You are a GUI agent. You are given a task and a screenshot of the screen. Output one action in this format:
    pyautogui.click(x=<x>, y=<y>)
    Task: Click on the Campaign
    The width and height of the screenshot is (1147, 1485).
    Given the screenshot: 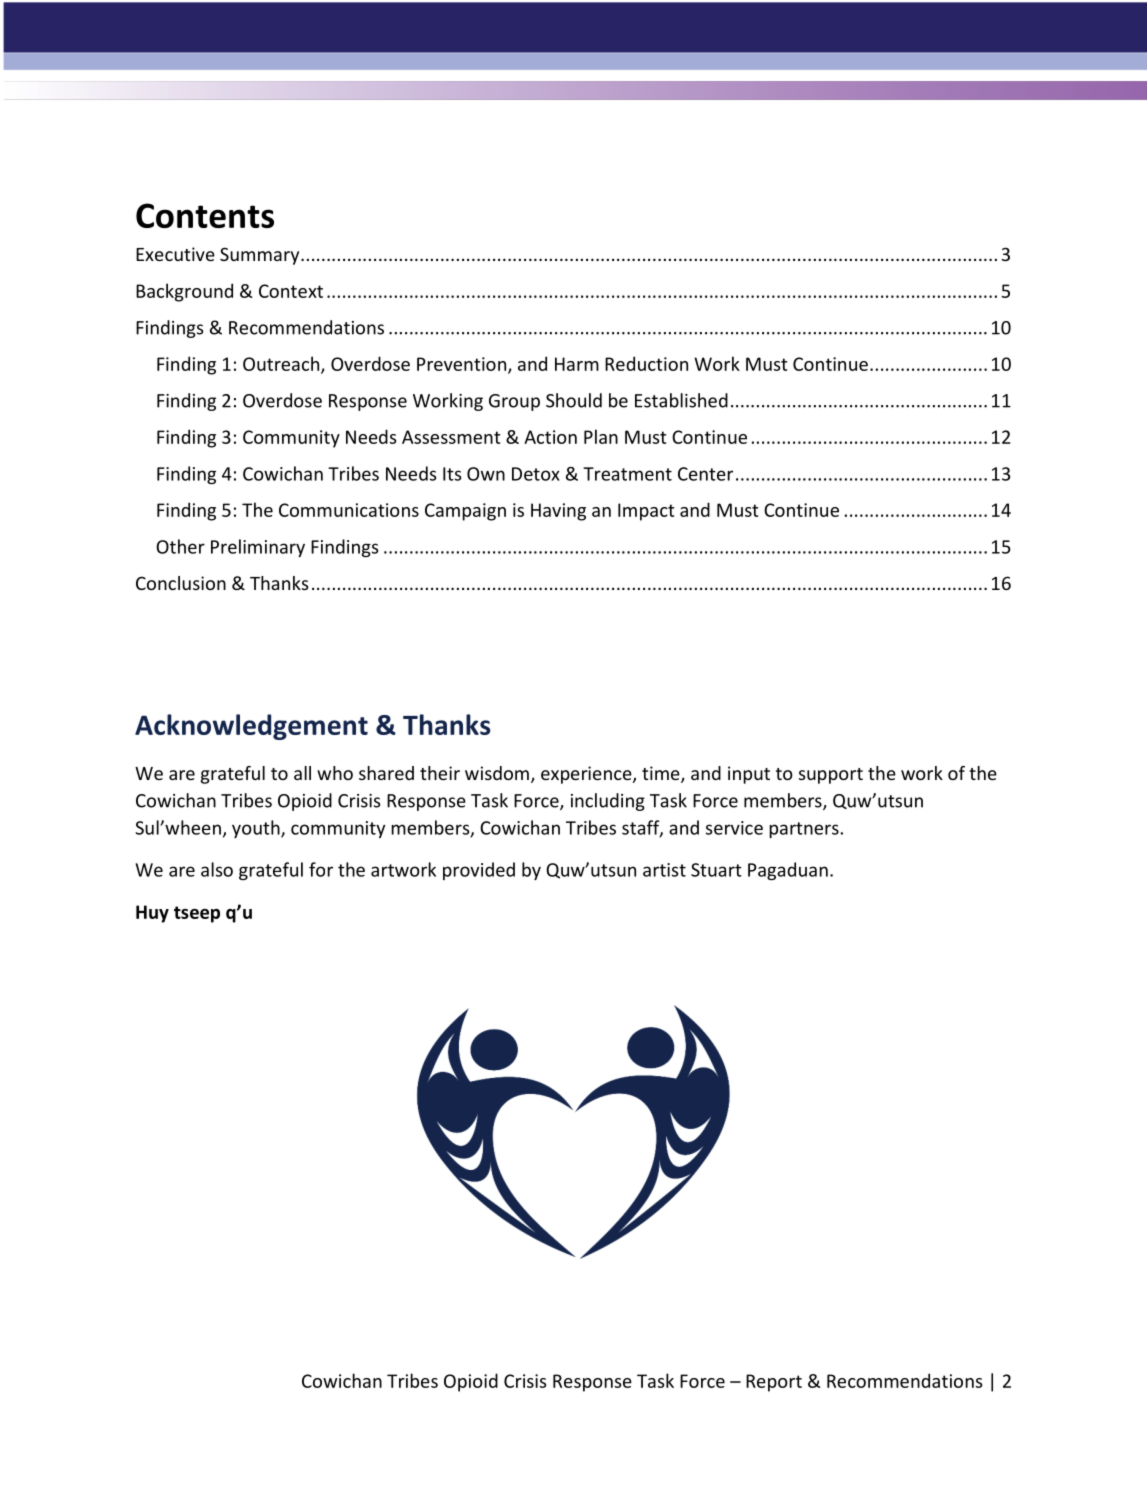 What is the action you would take?
    pyautogui.click(x=465, y=512)
